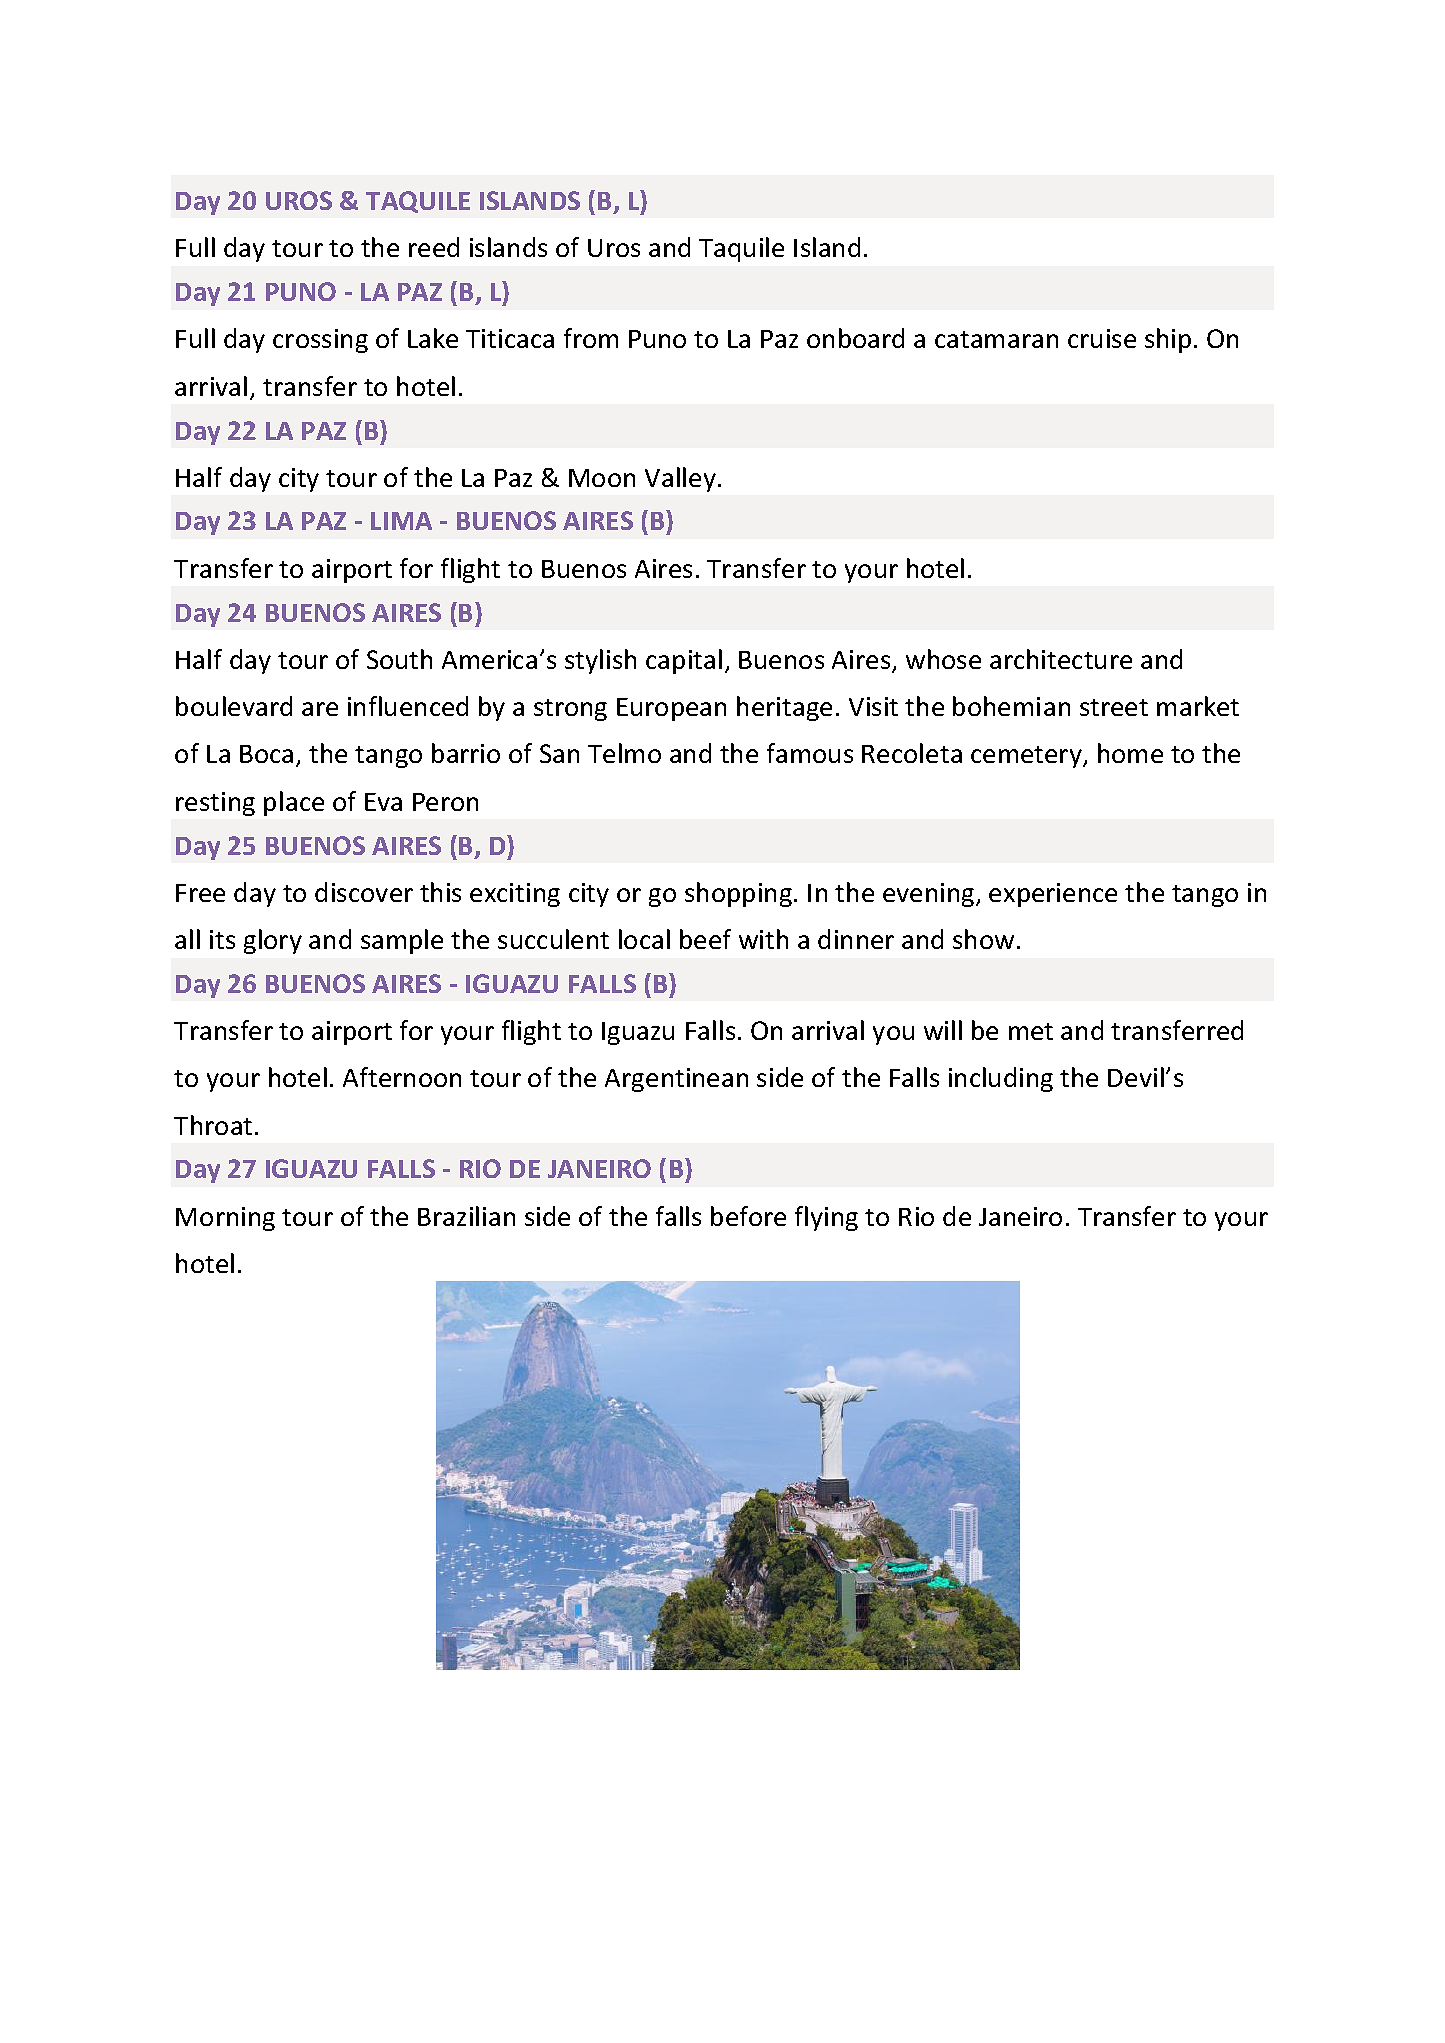  Describe the element at coordinates (591, 338) in the page. I see `from` at that location.
